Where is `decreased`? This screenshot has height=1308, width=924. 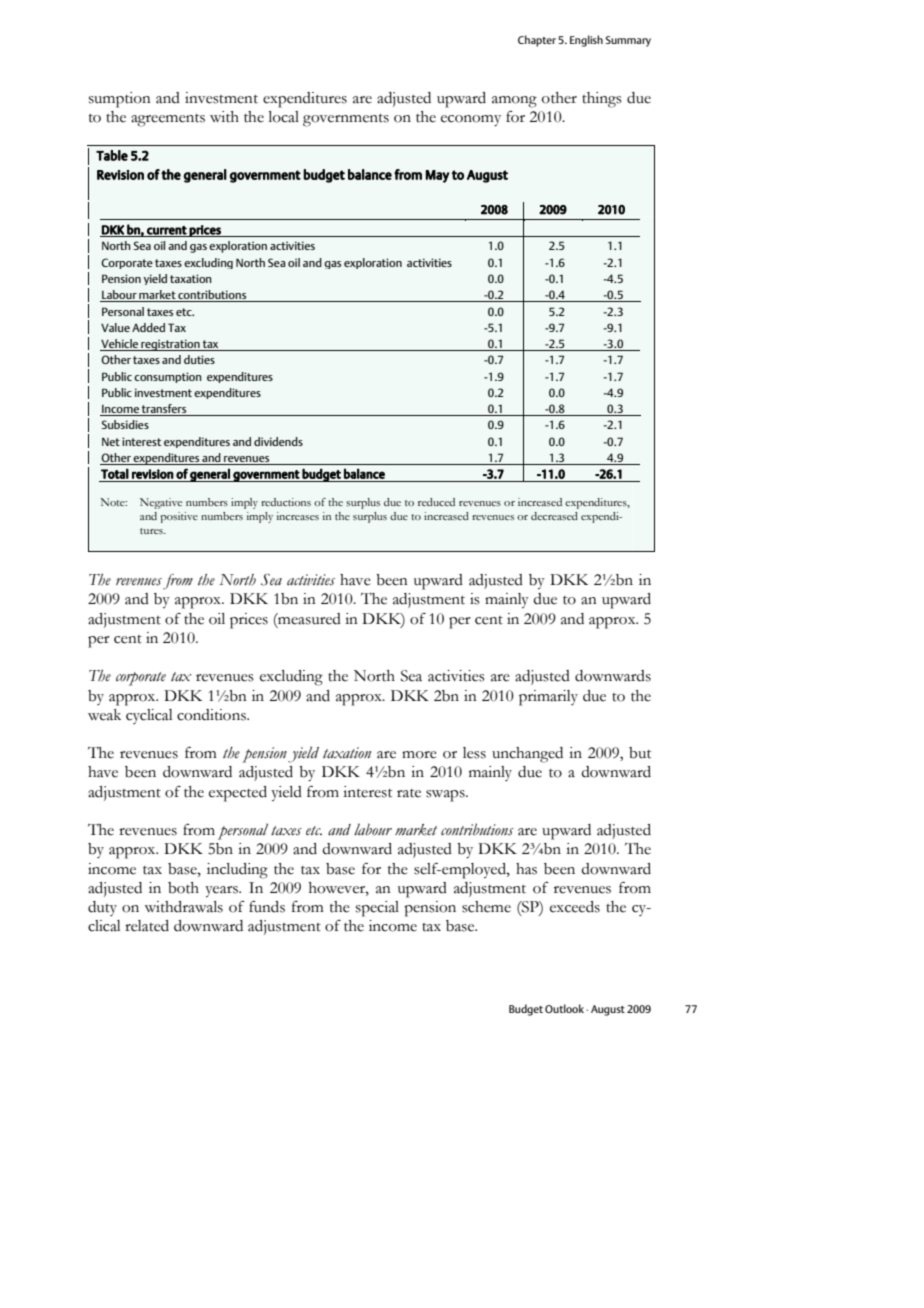
decreased is located at coordinates (554, 516).
